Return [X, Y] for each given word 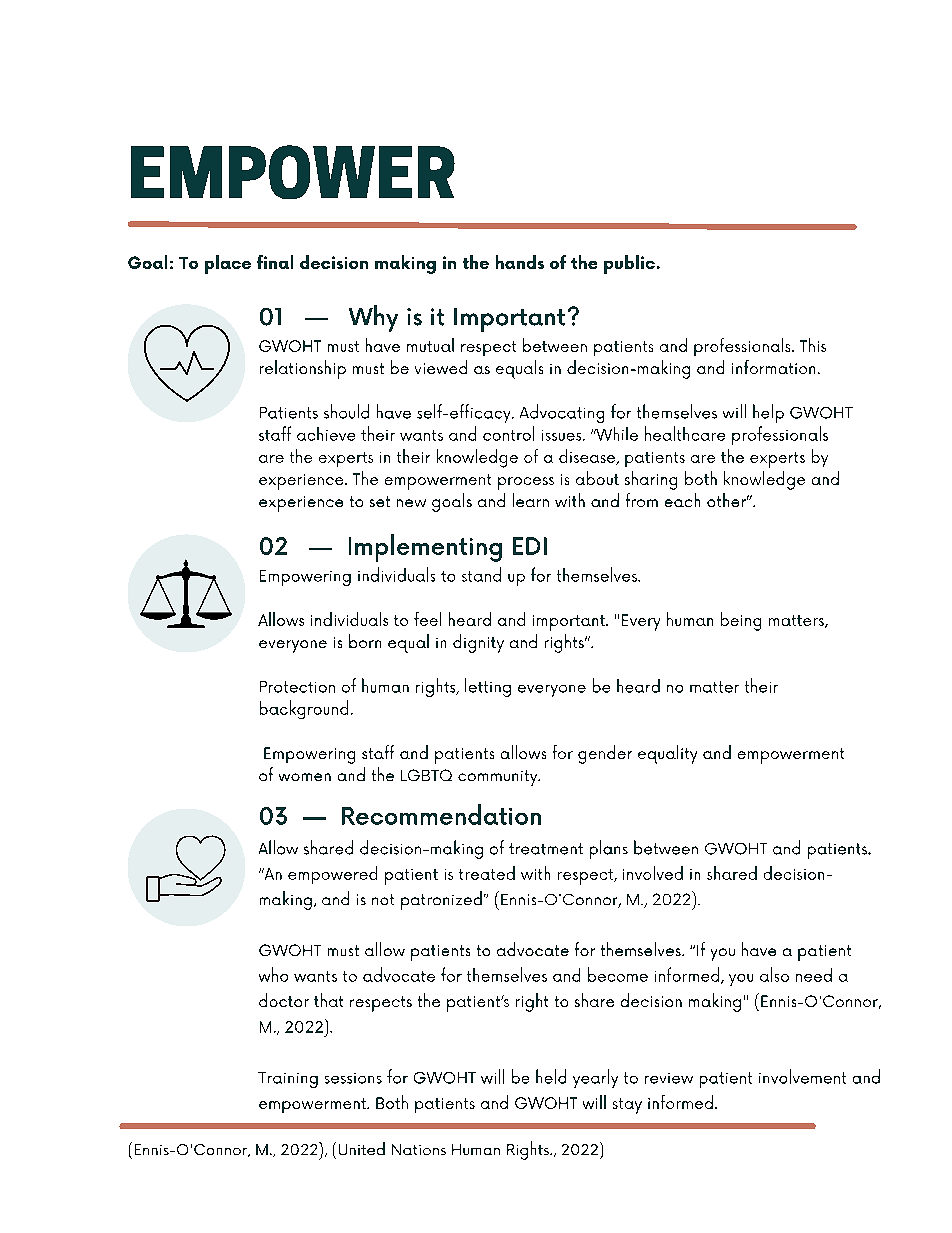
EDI [530, 546]
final [275, 262]
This [813, 345]
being [741, 621]
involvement [802, 1076]
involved [653, 873]
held [551, 1076]
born [365, 641]
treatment [546, 849]
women [305, 777]
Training [288, 1080]
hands [520, 262]
